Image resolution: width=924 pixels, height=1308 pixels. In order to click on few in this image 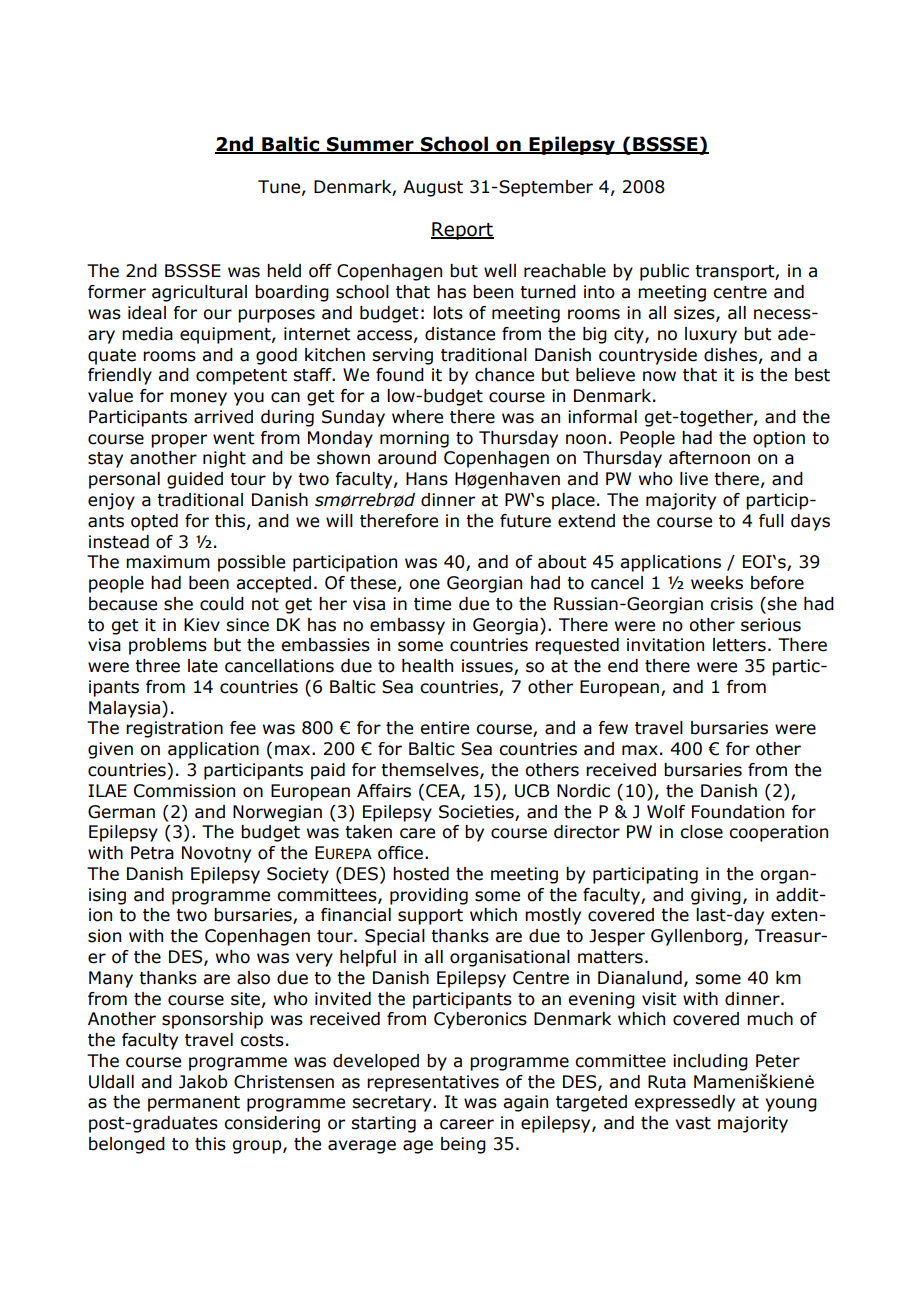, I will do `click(613, 728)`.
